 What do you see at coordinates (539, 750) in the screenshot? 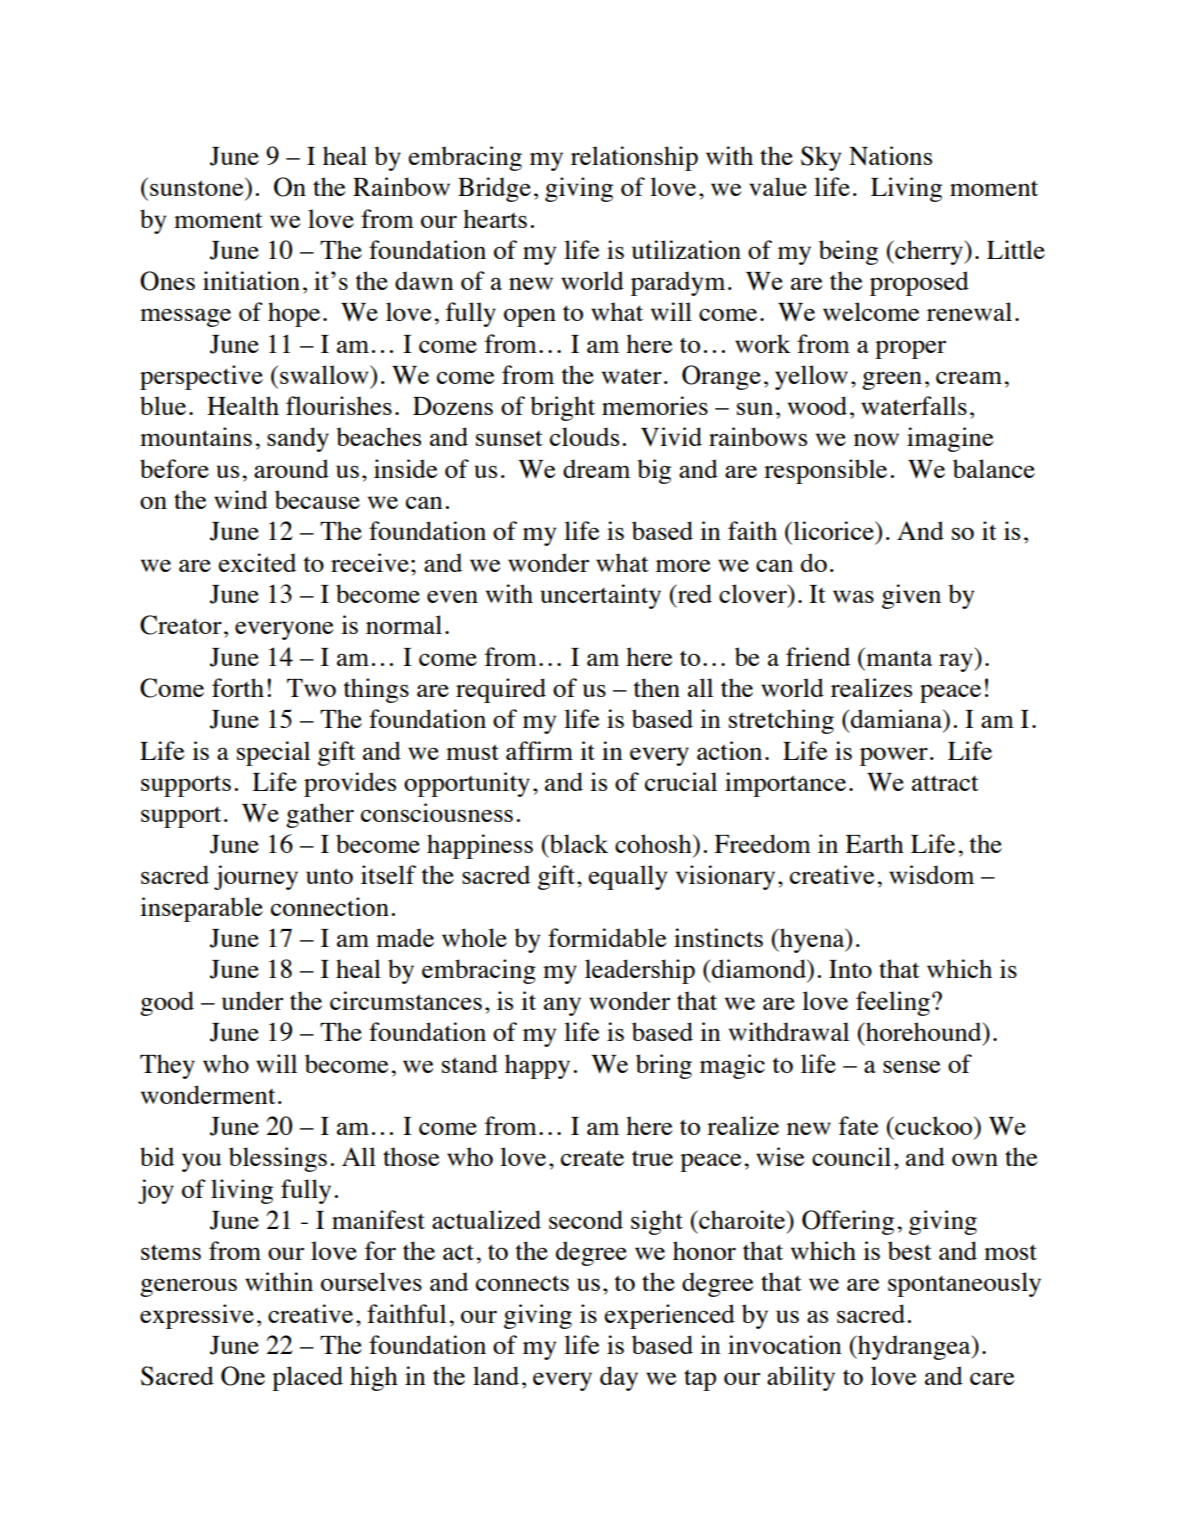
I see `affirm` at bounding box center [539, 750].
